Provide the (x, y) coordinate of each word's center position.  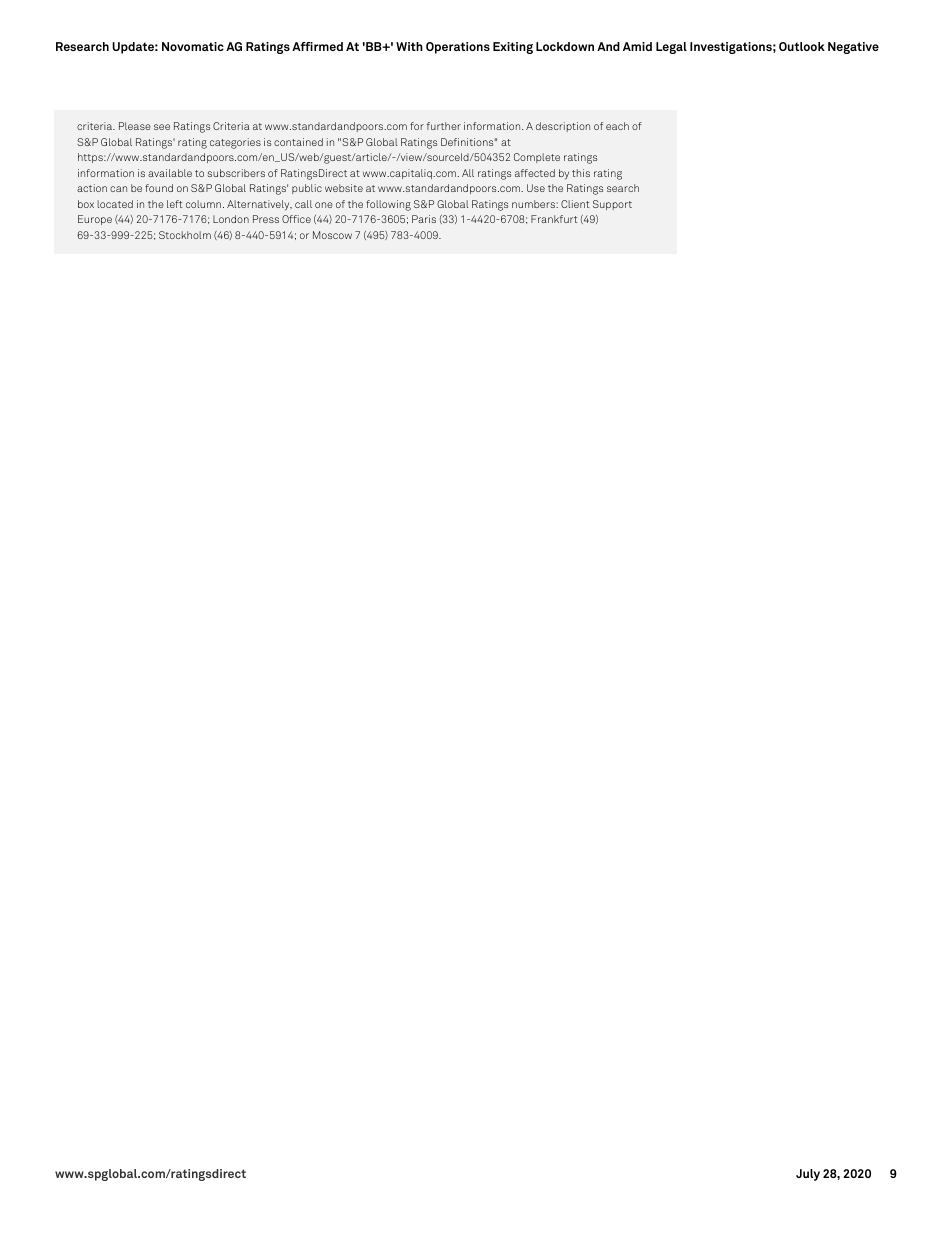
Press (266, 219)
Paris (424, 219)
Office (296, 219)
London (231, 219)
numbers (534, 204)
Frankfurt (554, 219)
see (162, 127)
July (808, 1175)
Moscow (332, 235)
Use (536, 188)
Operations (458, 48)
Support (612, 205)
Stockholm (185, 235)
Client (575, 204)
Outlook (802, 46)
